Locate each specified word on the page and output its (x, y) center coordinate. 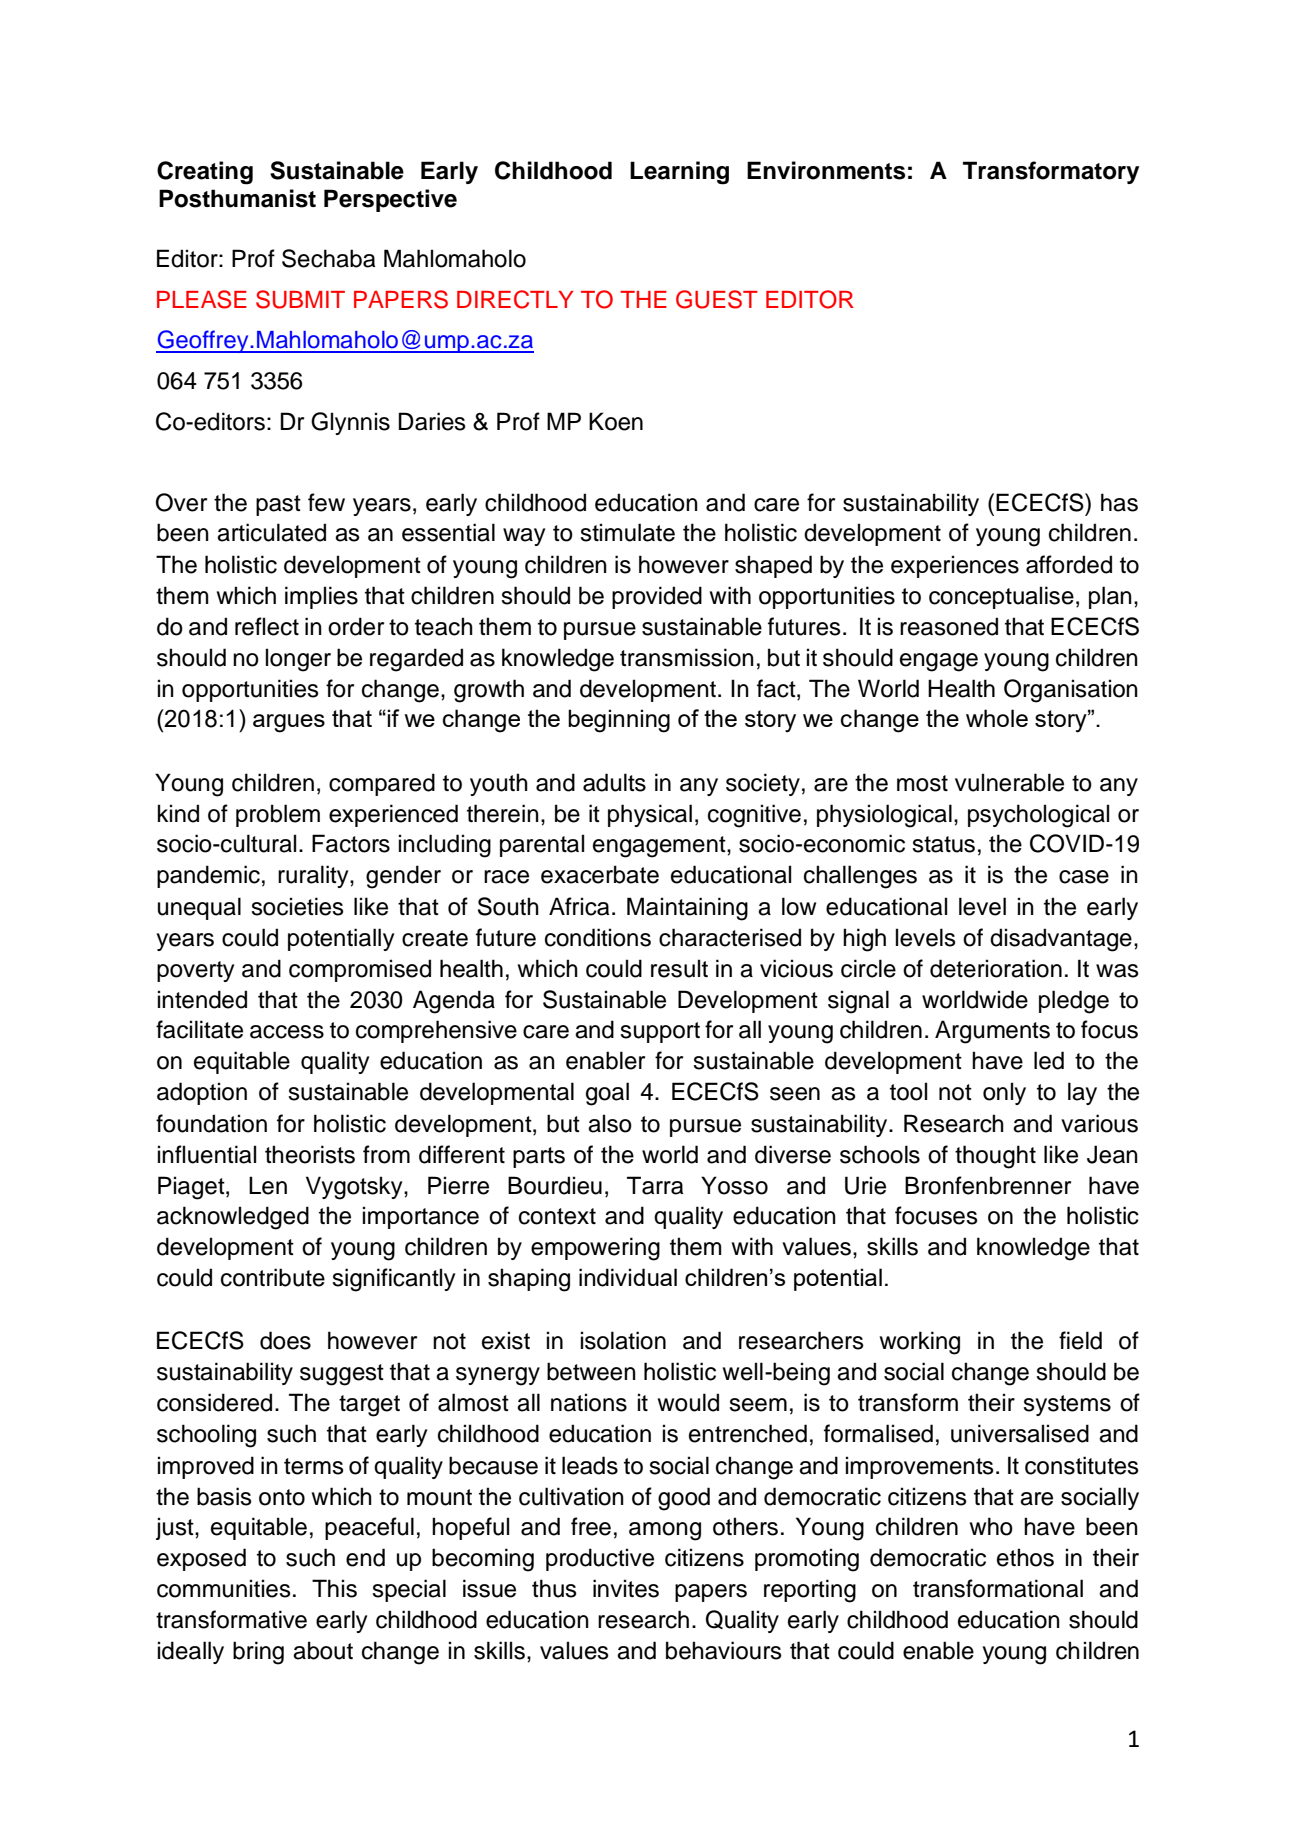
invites (626, 1588)
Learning (679, 173)
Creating (205, 173)
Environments (826, 170)
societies (297, 906)
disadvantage (1061, 940)
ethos (1025, 1557)
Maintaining (687, 909)
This (334, 1588)
